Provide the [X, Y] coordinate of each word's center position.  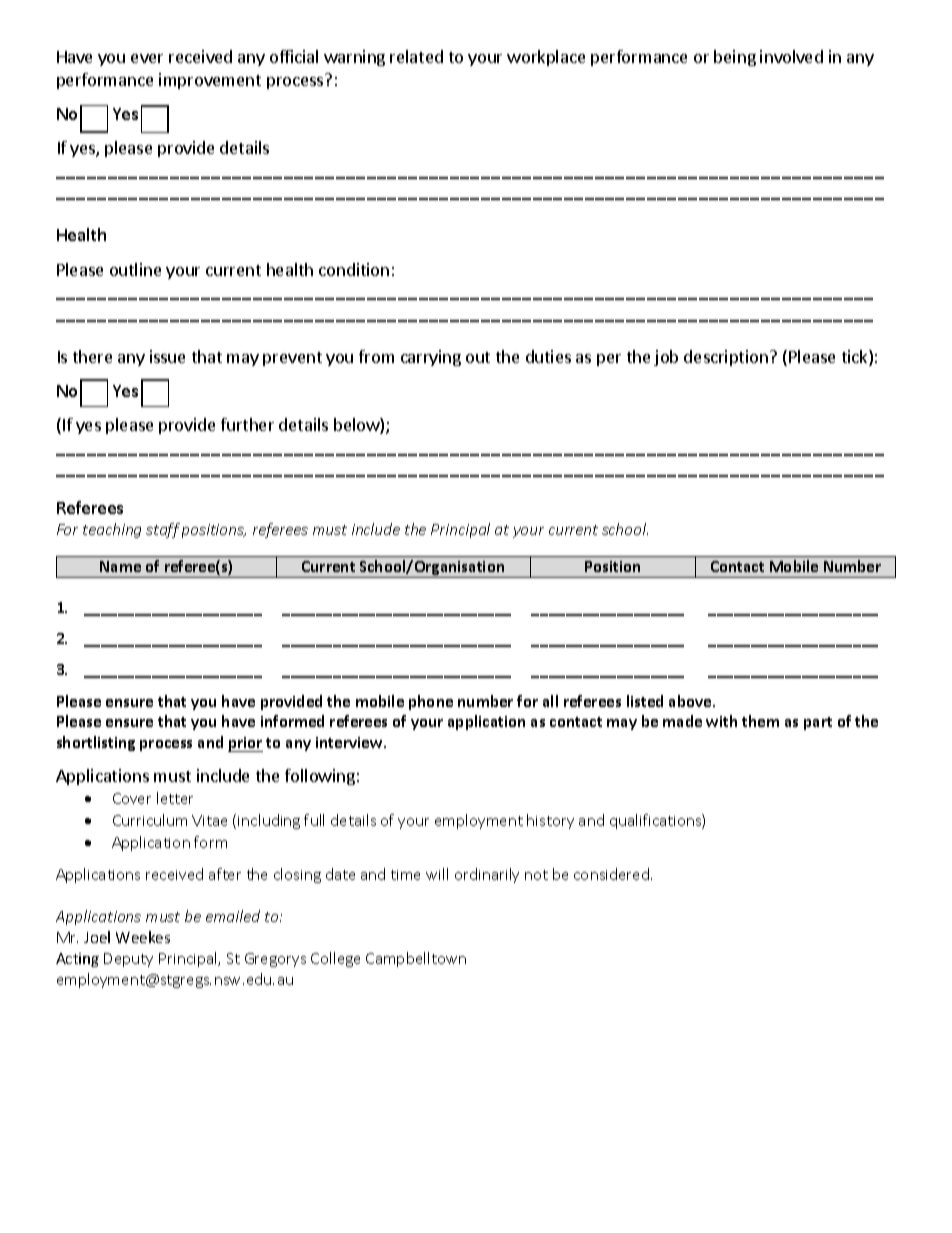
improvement [210, 81]
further [247, 424]
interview [350, 742]
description [726, 358]
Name [120, 566]
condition [354, 269]
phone [431, 702]
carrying [431, 358]
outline [135, 269]
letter [175, 798]
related [416, 56]
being [735, 58]
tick [856, 358]
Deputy [128, 960]
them [760, 721]
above [691, 701]
